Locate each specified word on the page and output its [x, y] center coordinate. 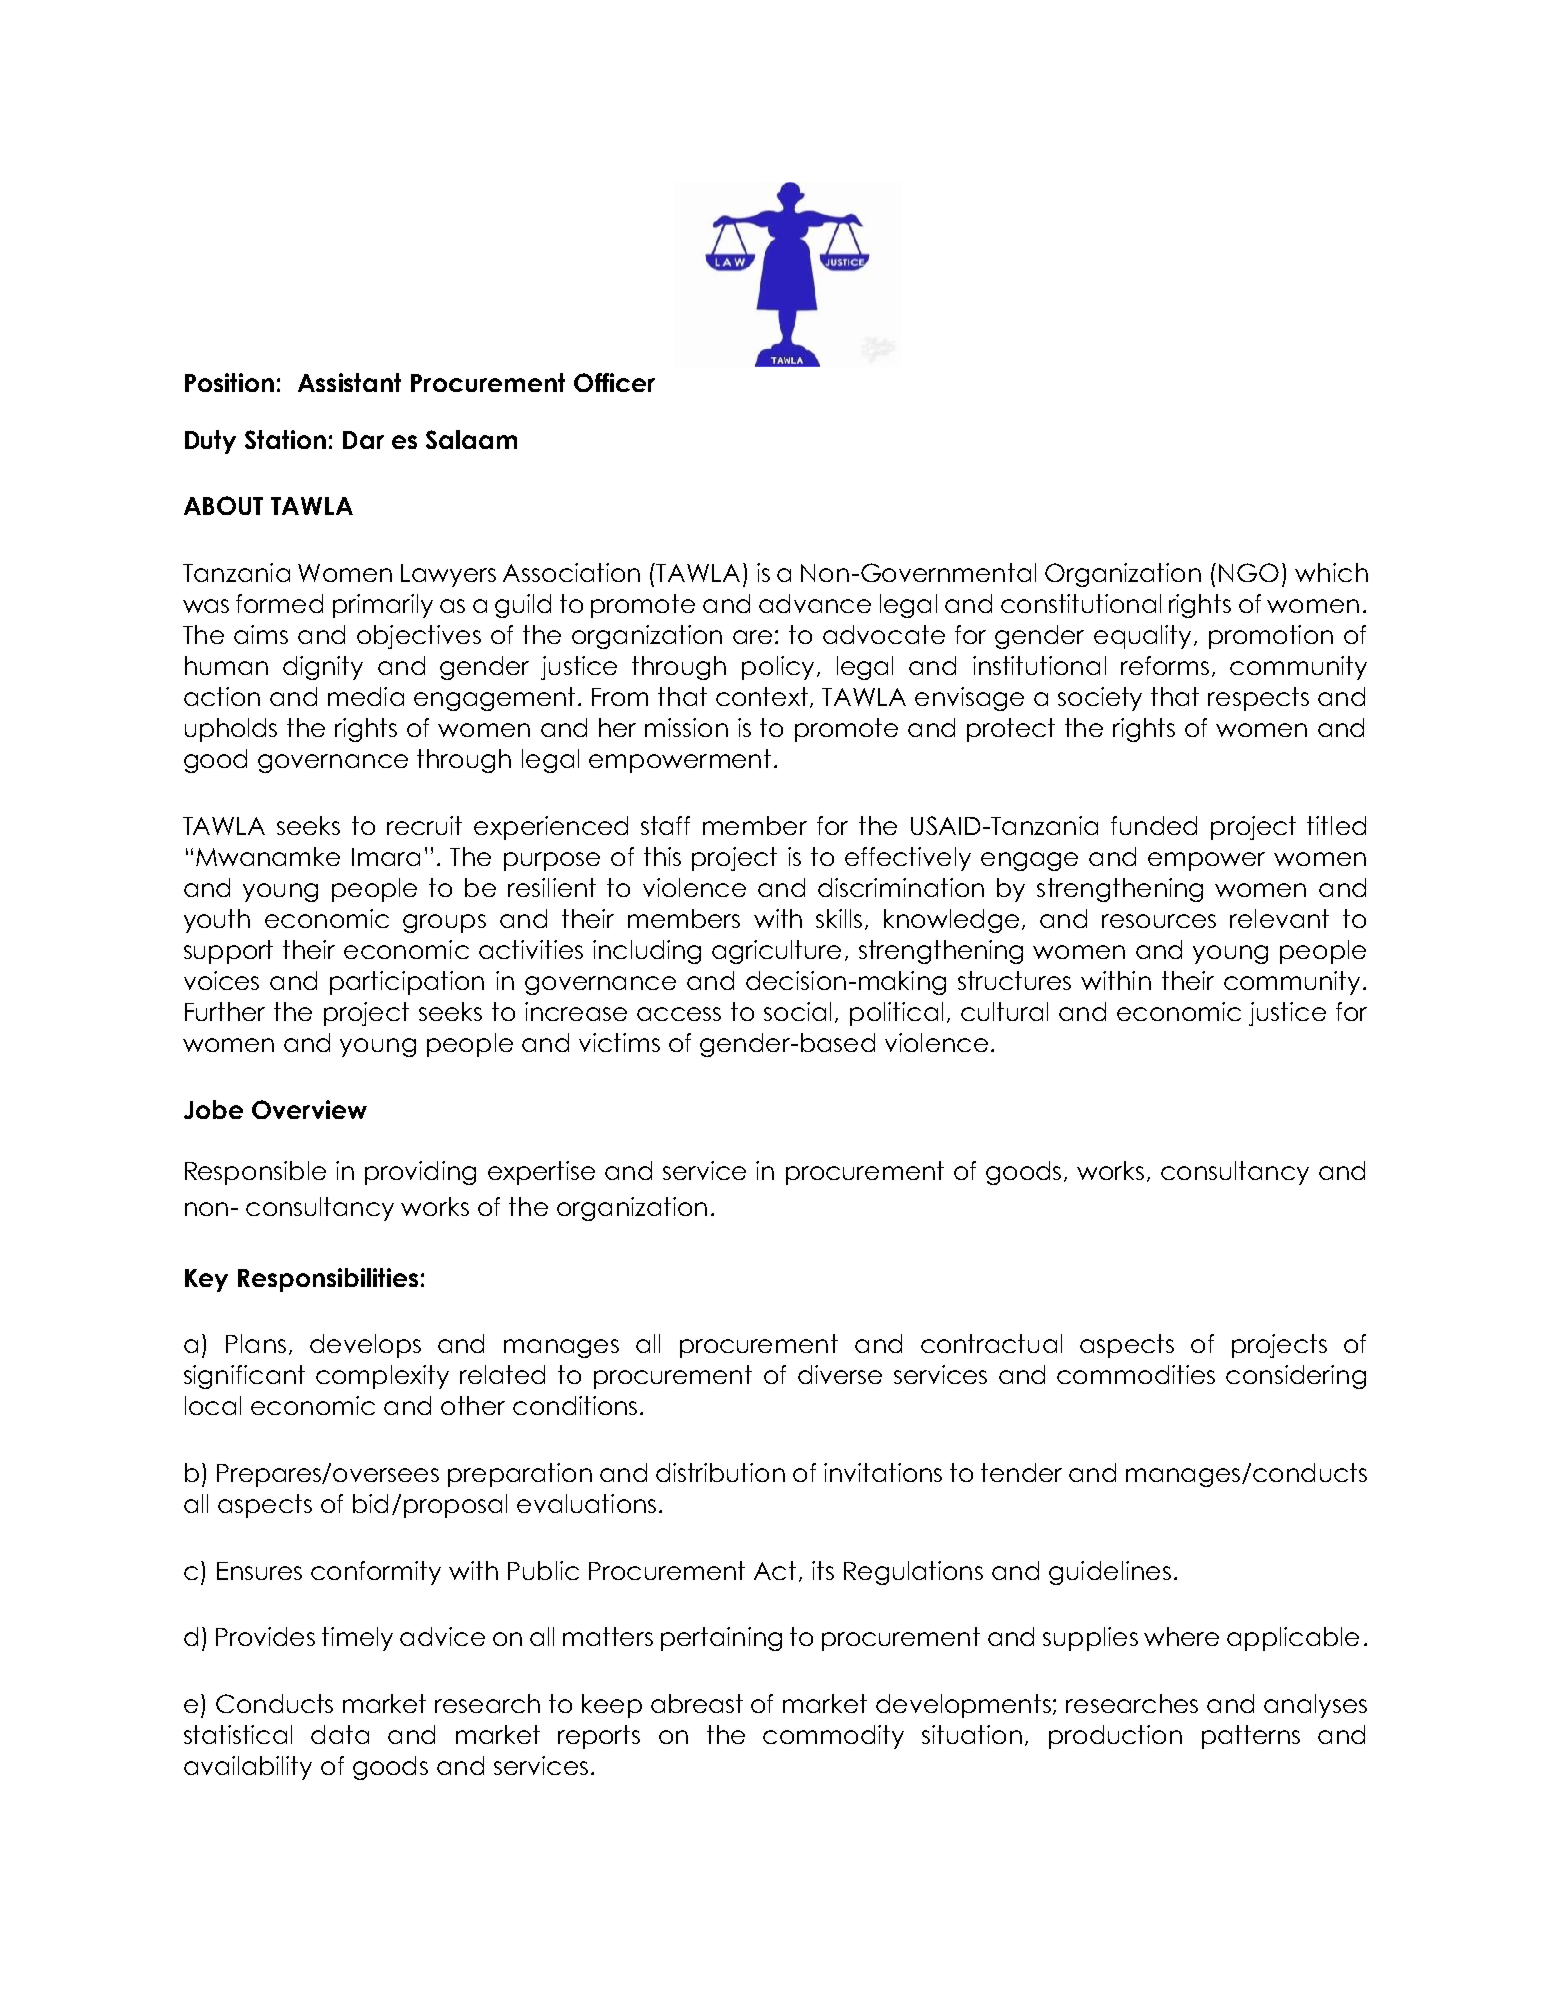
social [797, 1011]
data [340, 1734]
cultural [1004, 1011]
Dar [363, 440]
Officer [614, 382]
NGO [1249, 572]
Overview [309, 1109]
